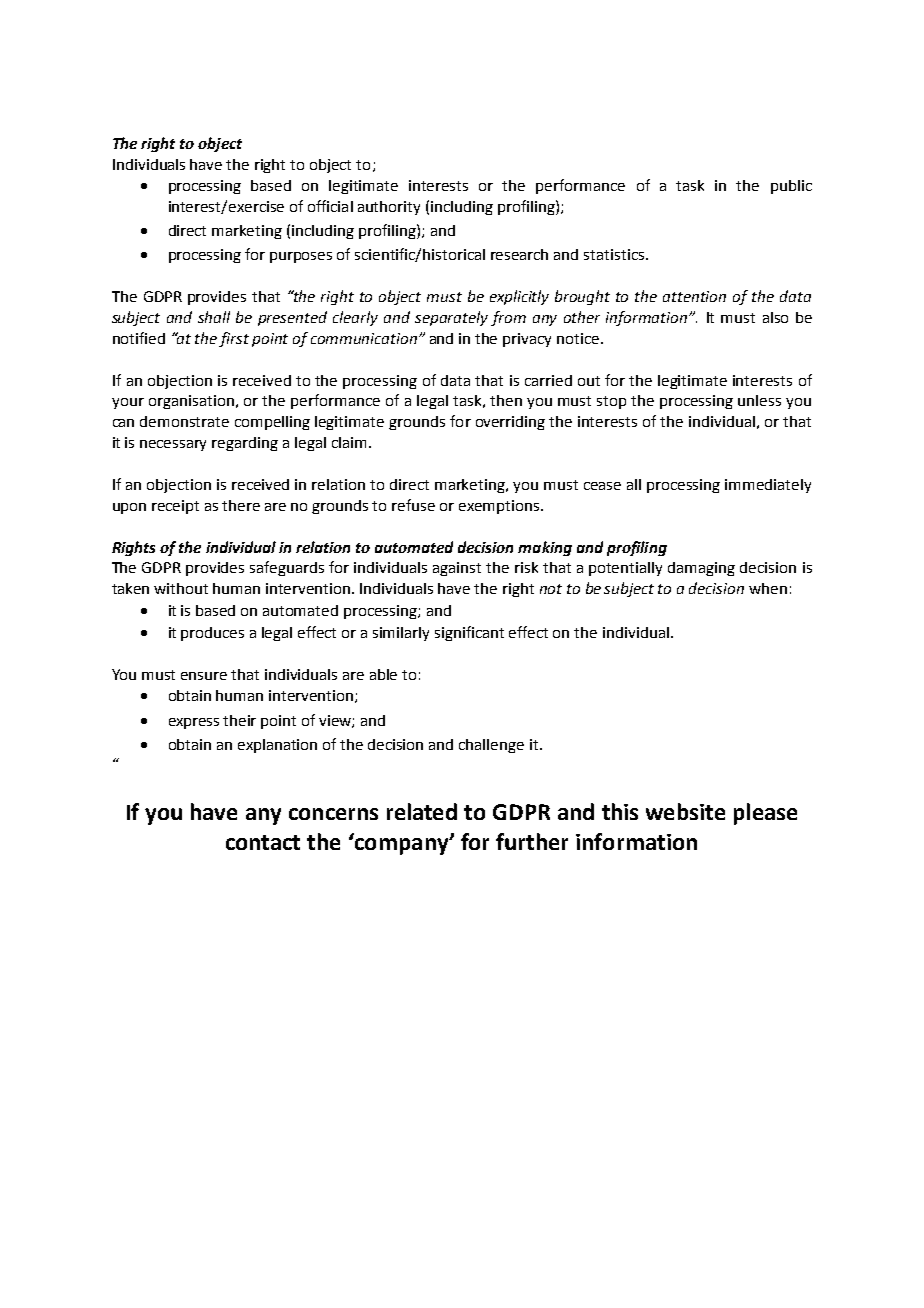  Describe the element at coordinates (389, 208) in the image. I see `authority` at that location.
